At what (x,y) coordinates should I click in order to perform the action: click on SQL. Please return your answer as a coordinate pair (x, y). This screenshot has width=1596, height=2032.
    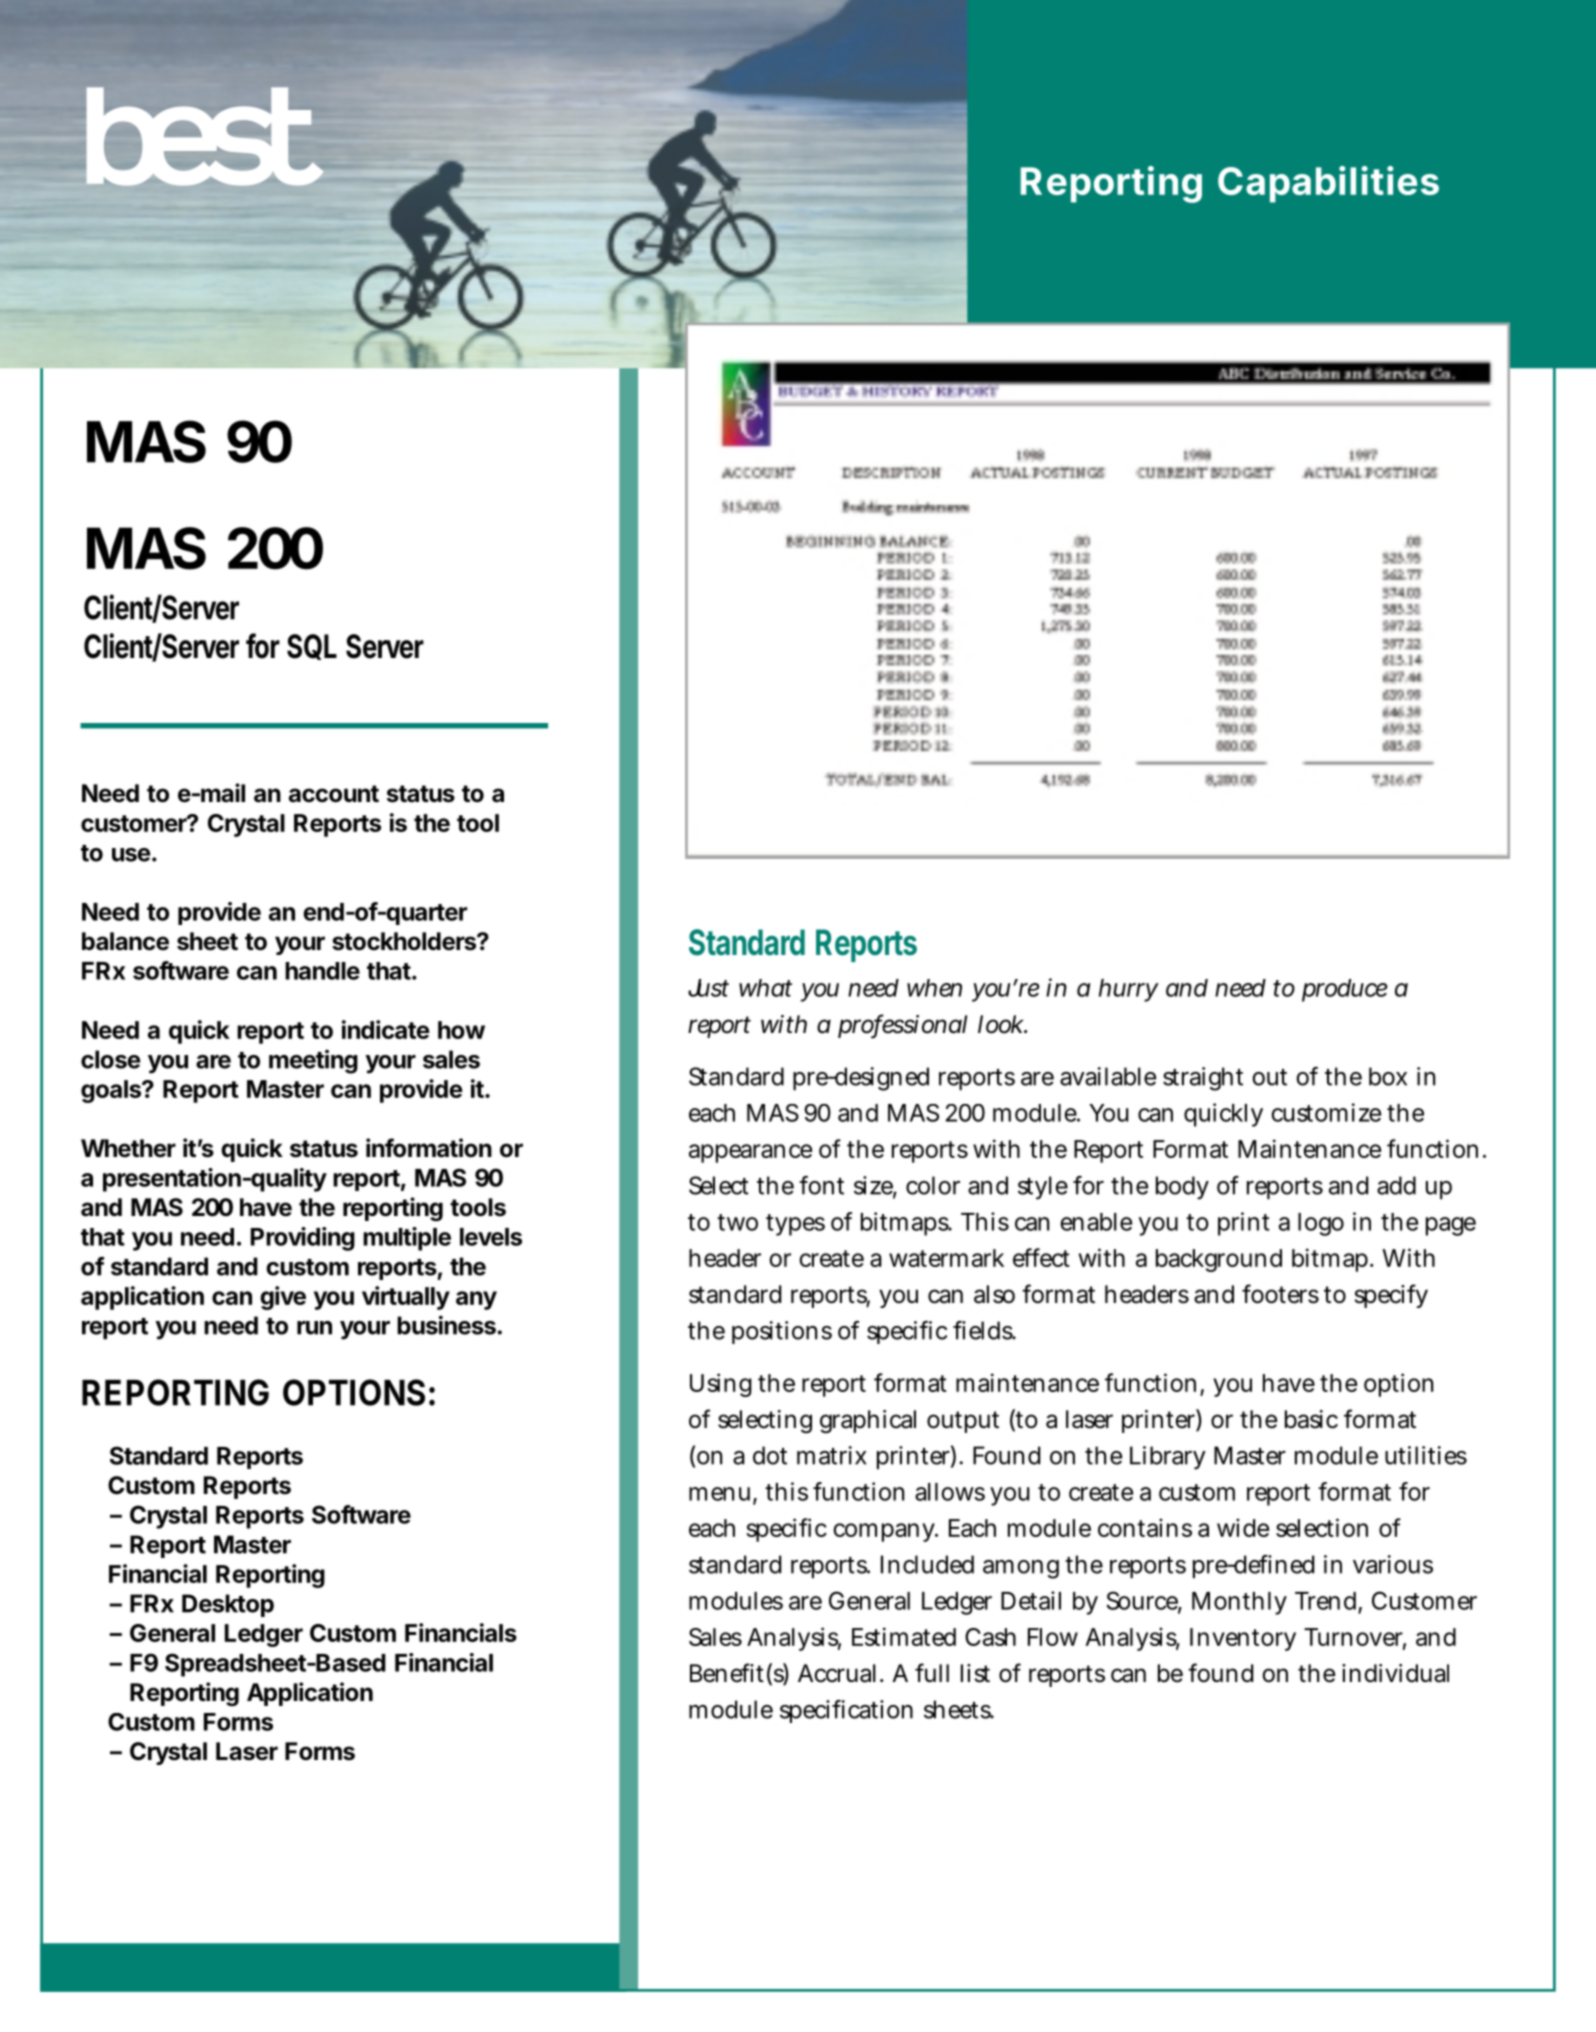
    Looking at the image, I should click on (312, 647).
